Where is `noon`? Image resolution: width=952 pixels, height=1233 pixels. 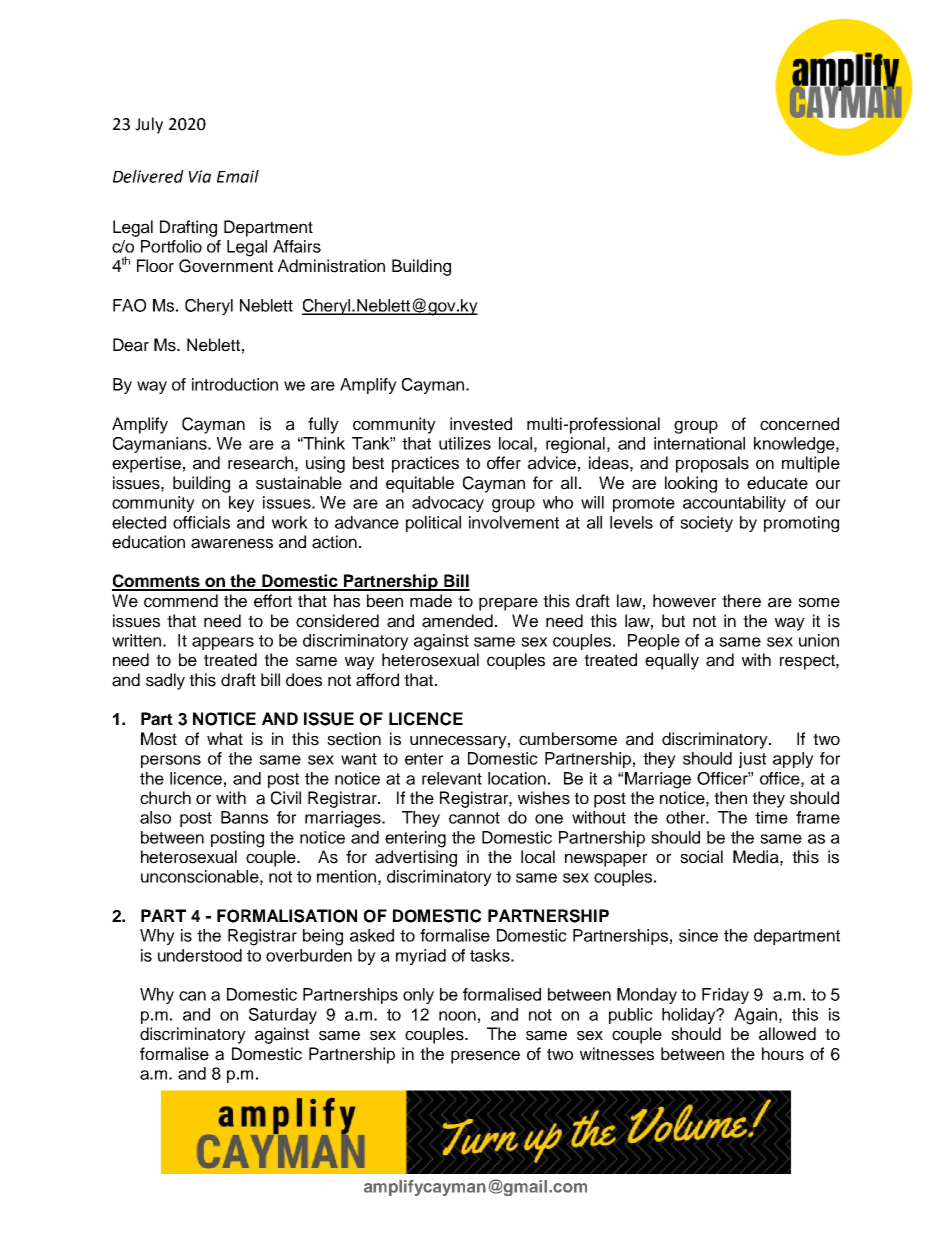 noon is located at coordinates (457, 1016).
